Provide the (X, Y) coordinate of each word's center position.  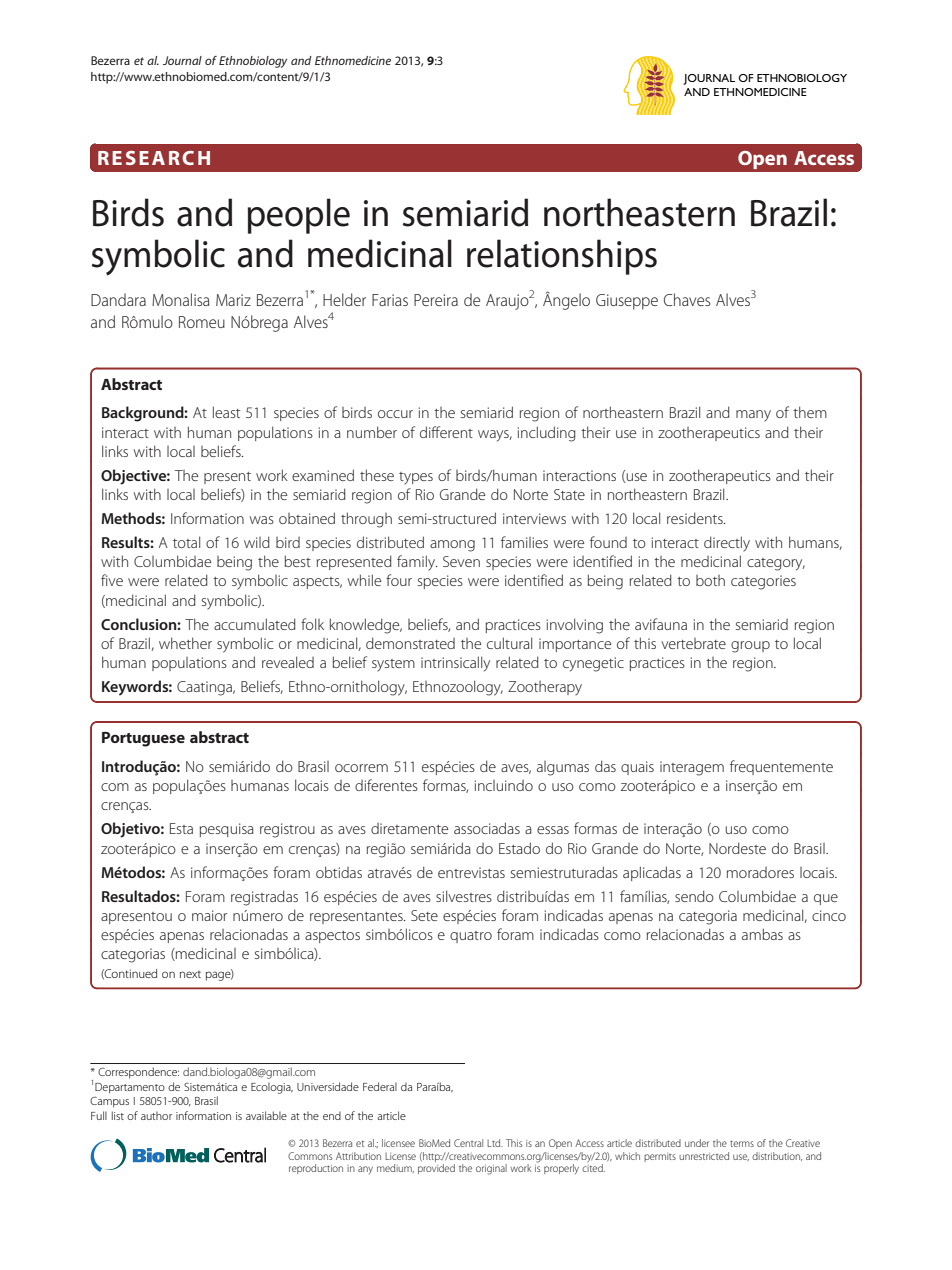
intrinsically (455, 664)
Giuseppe (627, 302)
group (750, 647)
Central (468, 1143)
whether (185, 643)
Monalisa (180, 299)
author (156, 1115)
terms (742, 1143)
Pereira (436, 300)
